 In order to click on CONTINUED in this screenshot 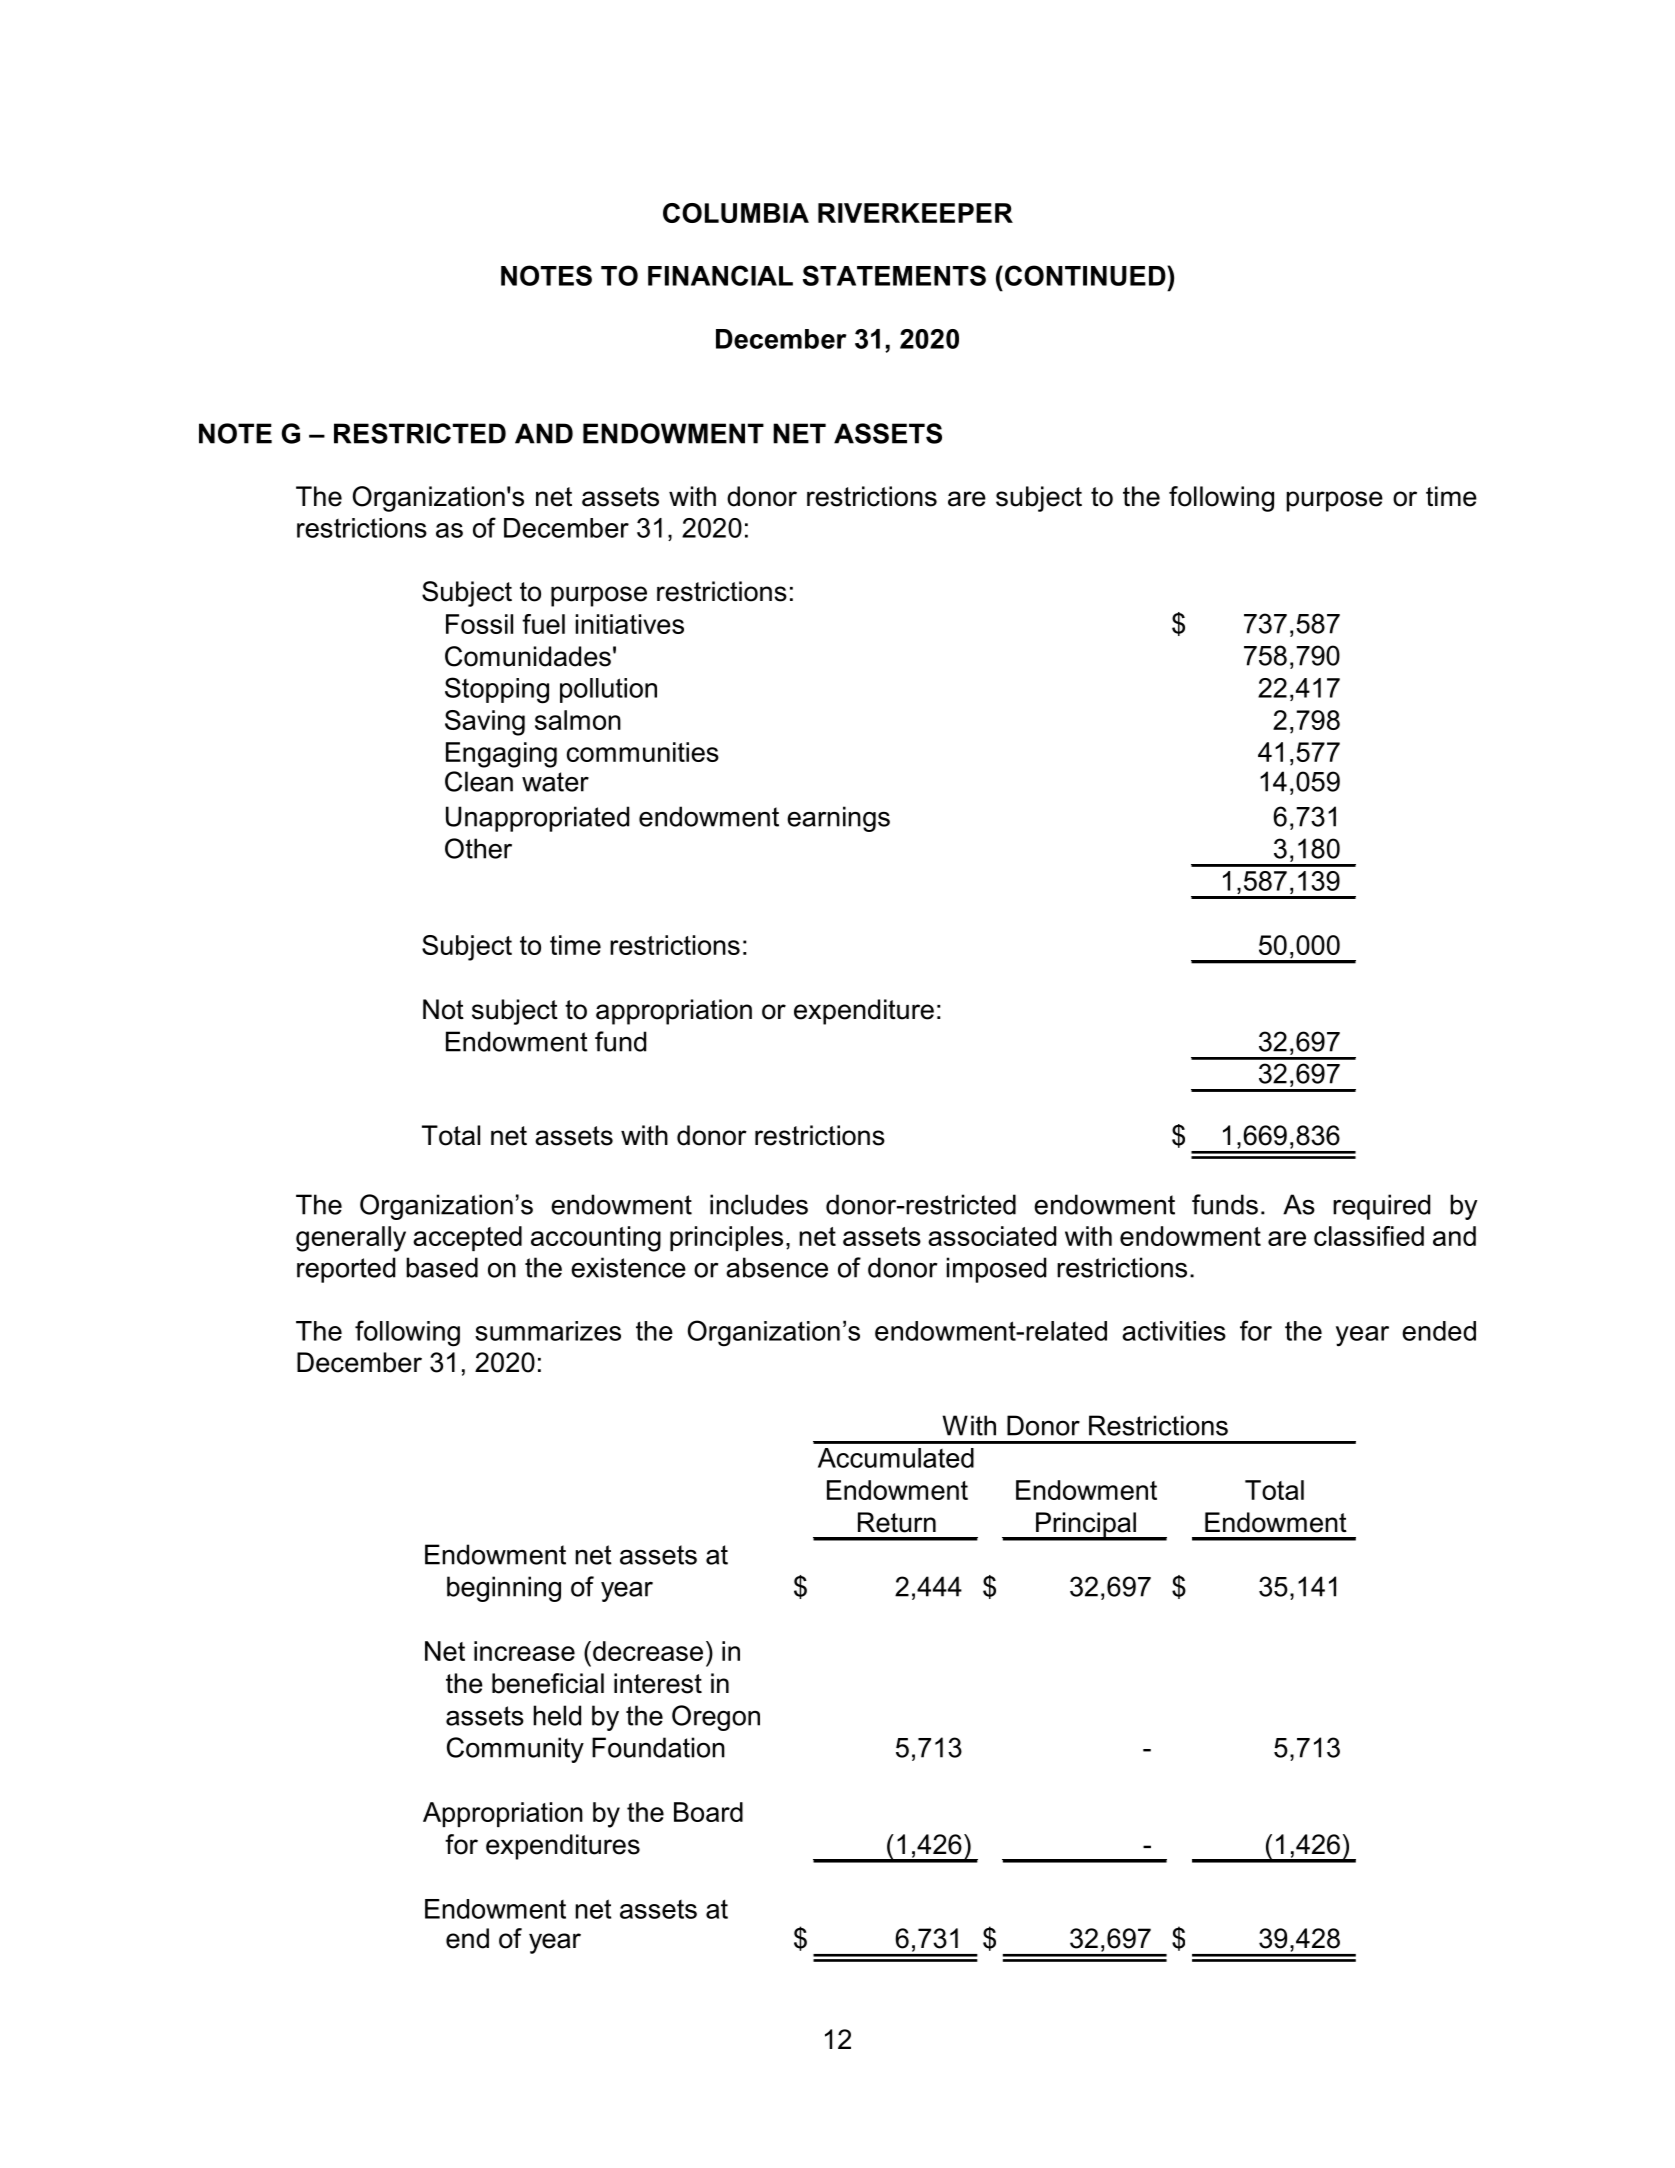, I will do `click(1086, 275)`.
